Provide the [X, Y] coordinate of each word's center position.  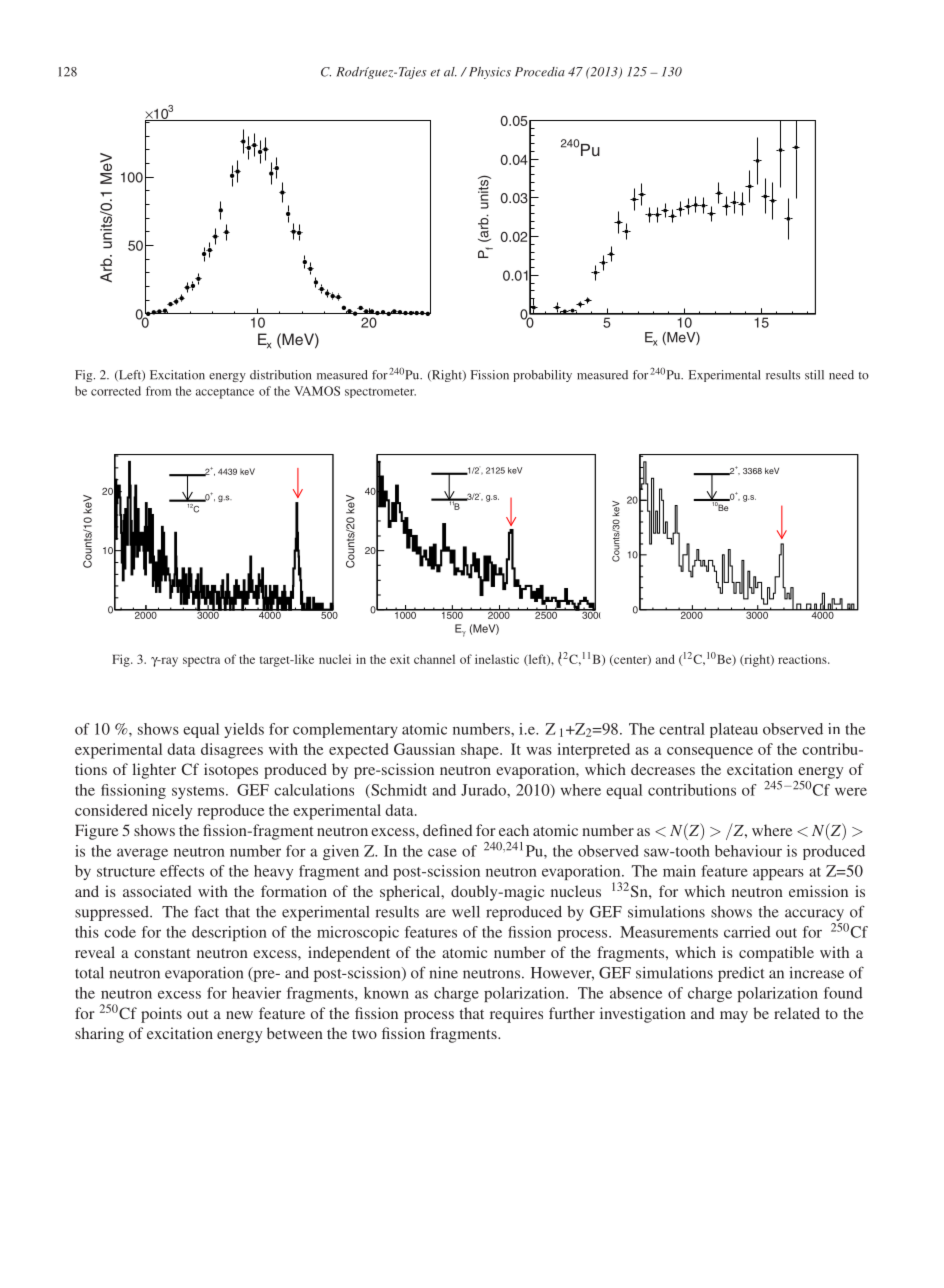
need [841, 375]
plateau [734, 730]
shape [481, 751]
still [814, 375]
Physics [488, 73]
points [161, 1015]
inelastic [497, 659]
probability [542, 376]
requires [516, 1015]
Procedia [540, 72]
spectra [201, 661]
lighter [154, 771]
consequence [710, 753]
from [158, 391]
